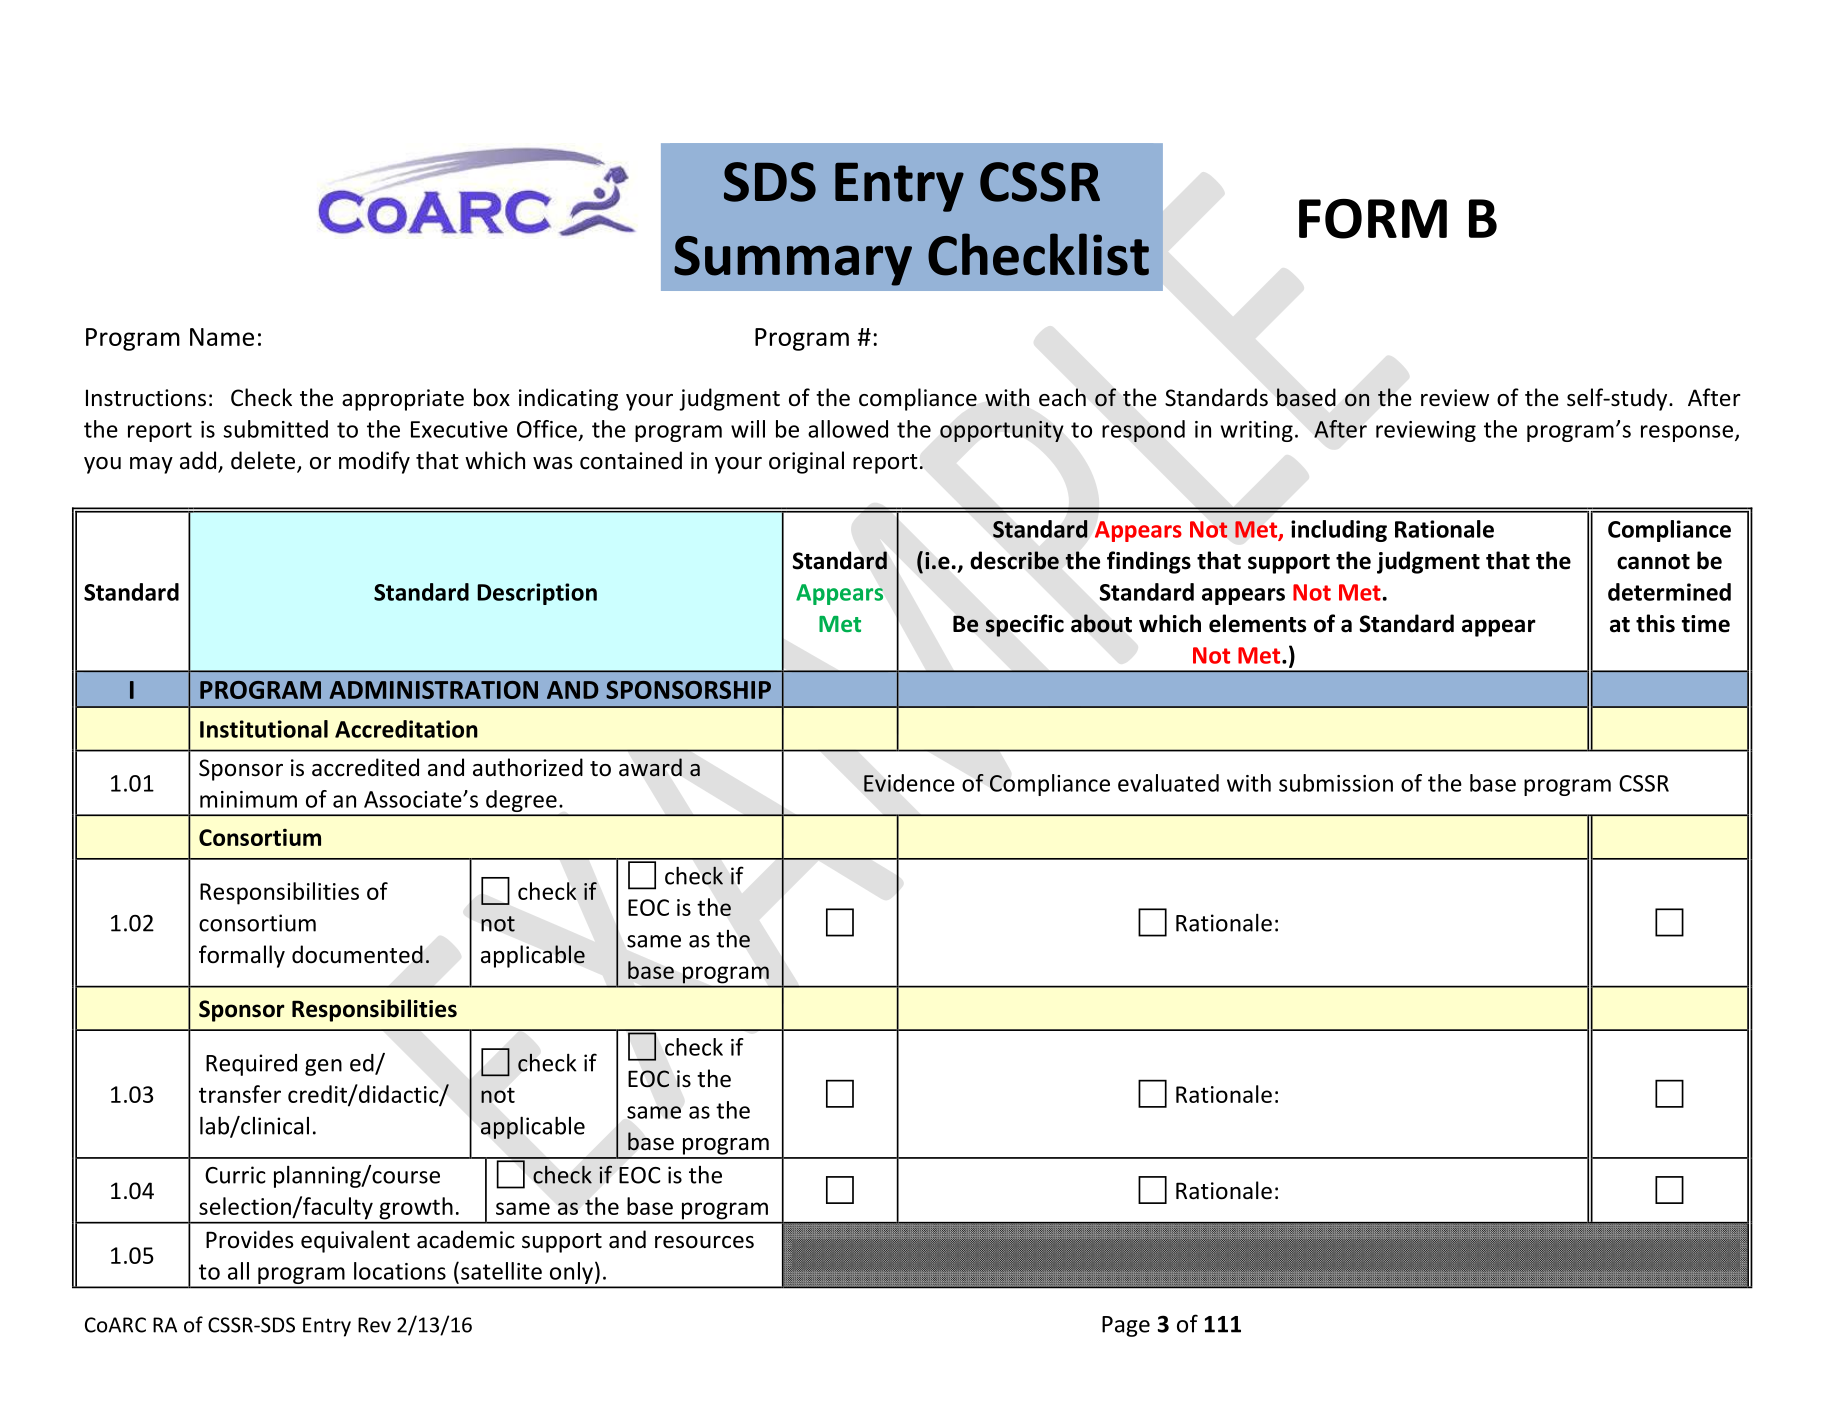  What do you see at coordinates (1014, 560) in the screenshot?
I see `describe` at bounding box center [1014, 560].
